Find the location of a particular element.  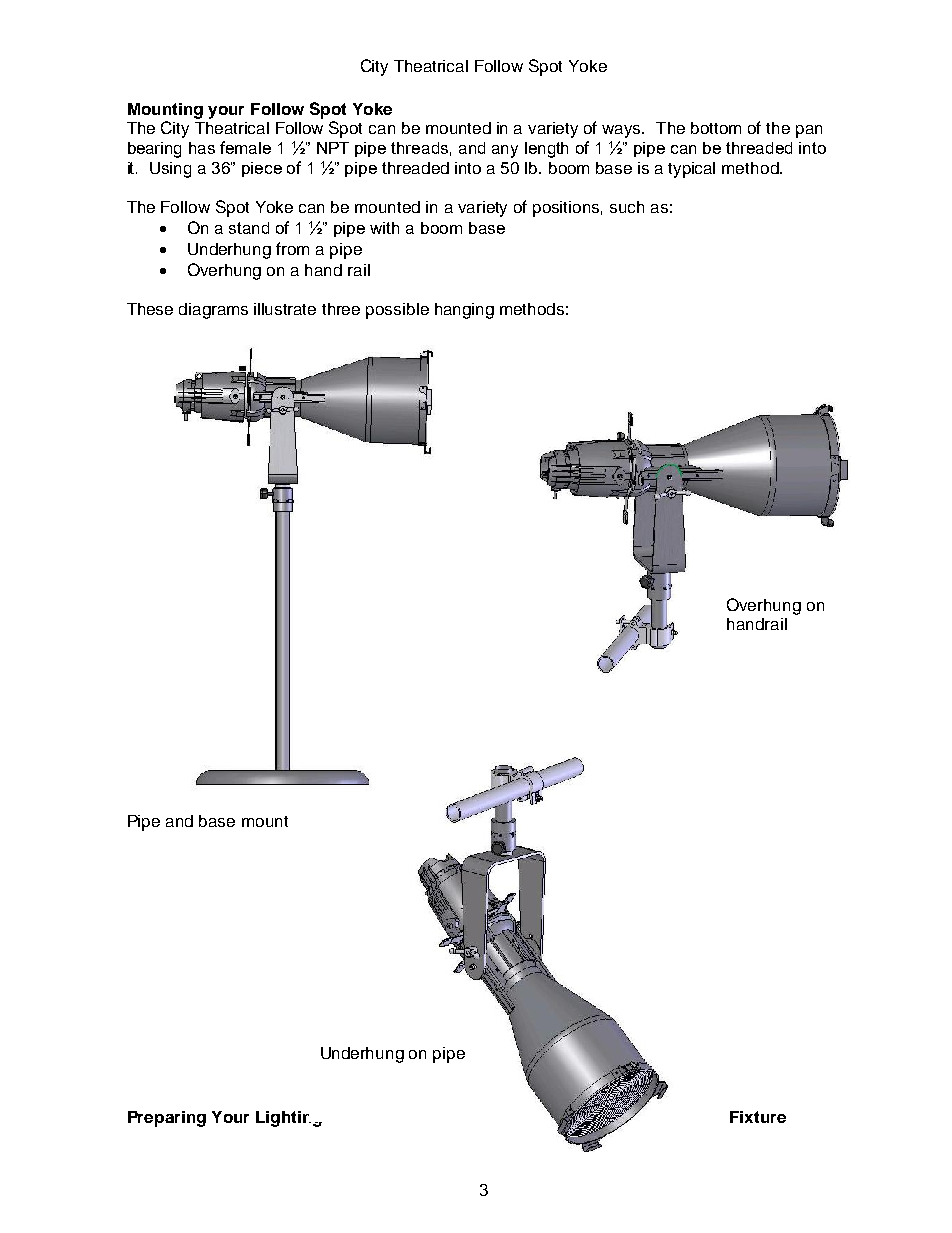

illustrate is located at coordinates (285, 309).
